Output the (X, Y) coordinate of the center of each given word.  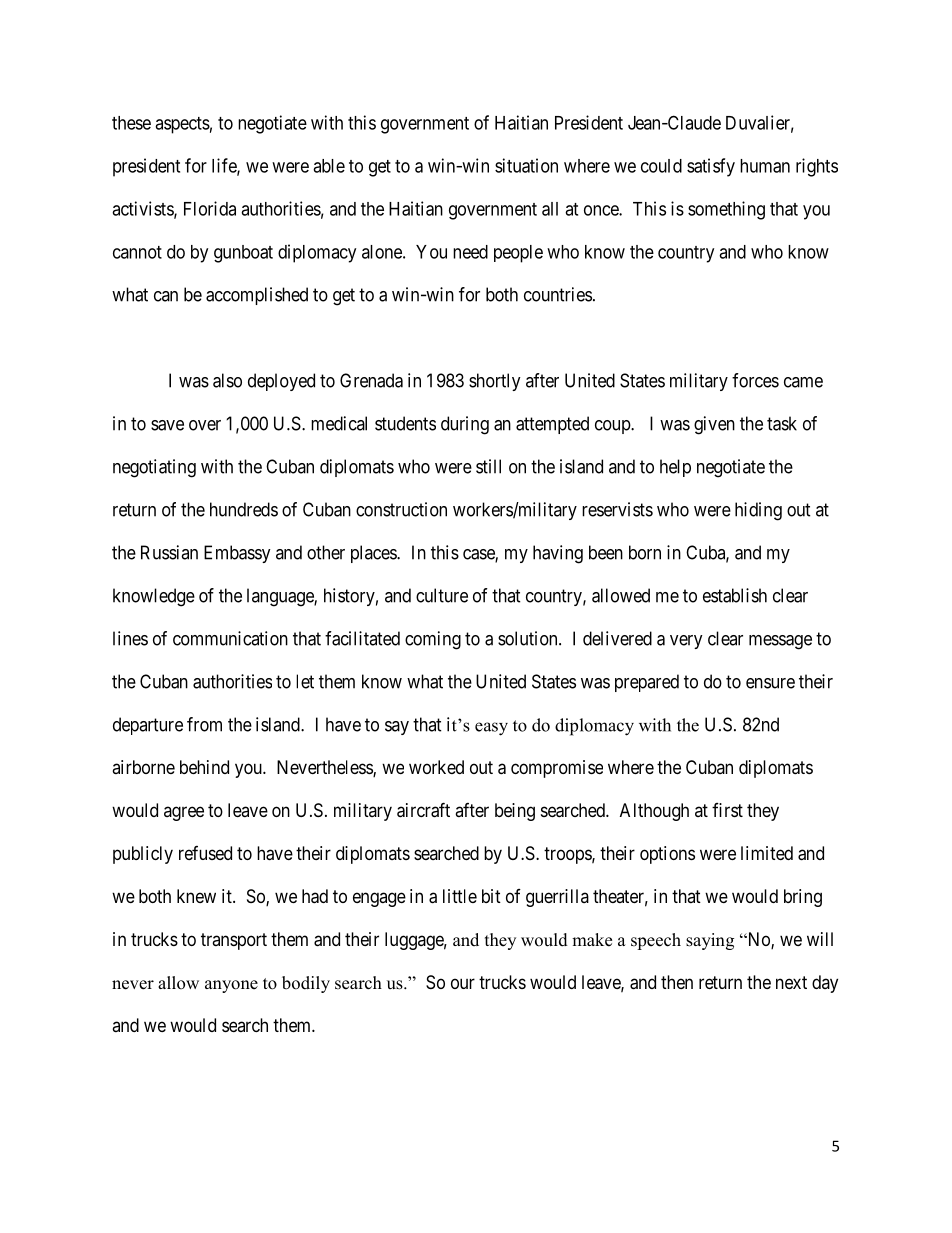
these (131, 123)
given (714, 425)
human (765, 166)
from (204, 724)
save (167, 425)
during (465, 425)
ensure (770, 683)
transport (234, 941)
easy (491, 729)
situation (526, 165)
